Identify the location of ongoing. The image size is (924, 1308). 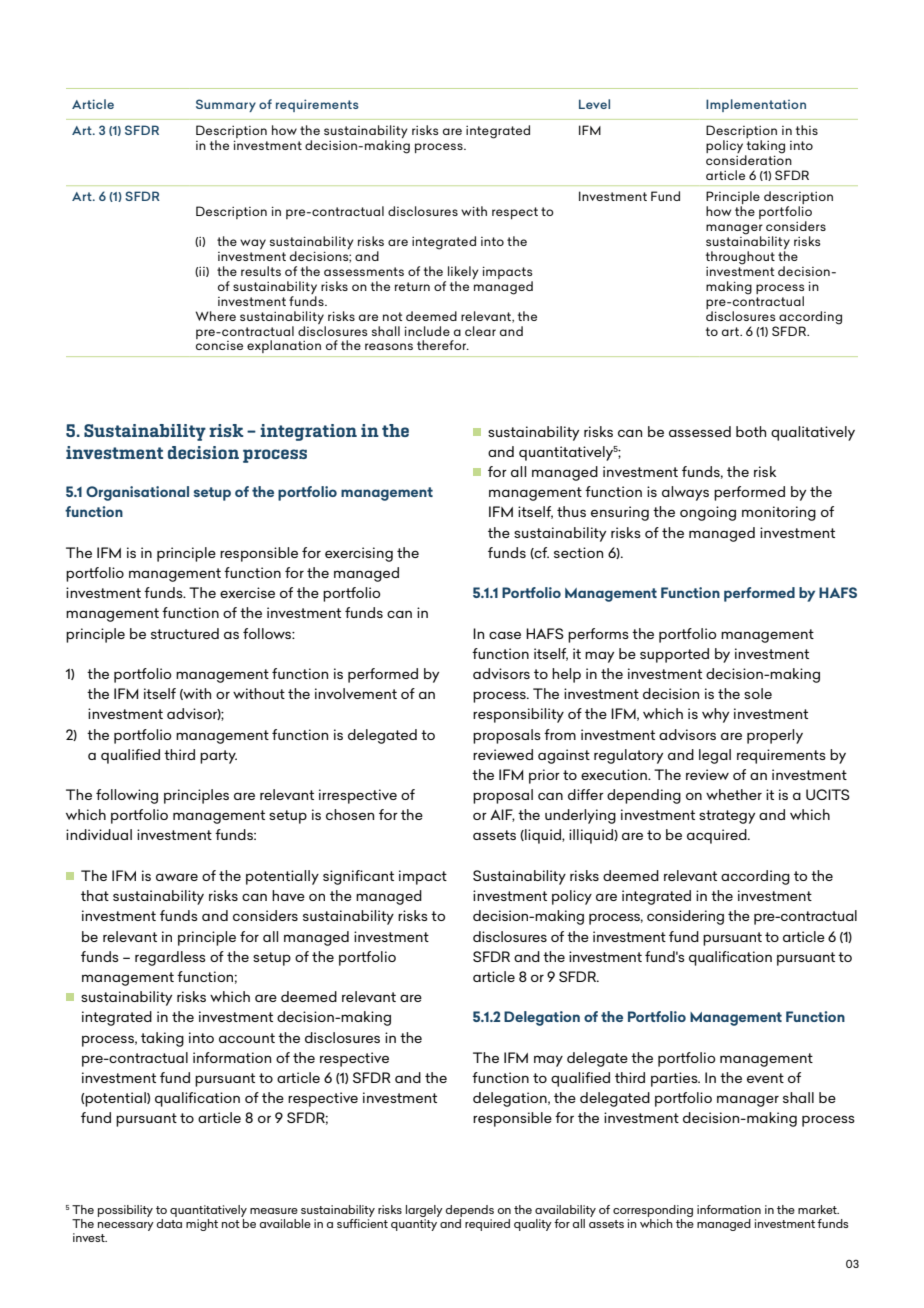
(708, 513).
